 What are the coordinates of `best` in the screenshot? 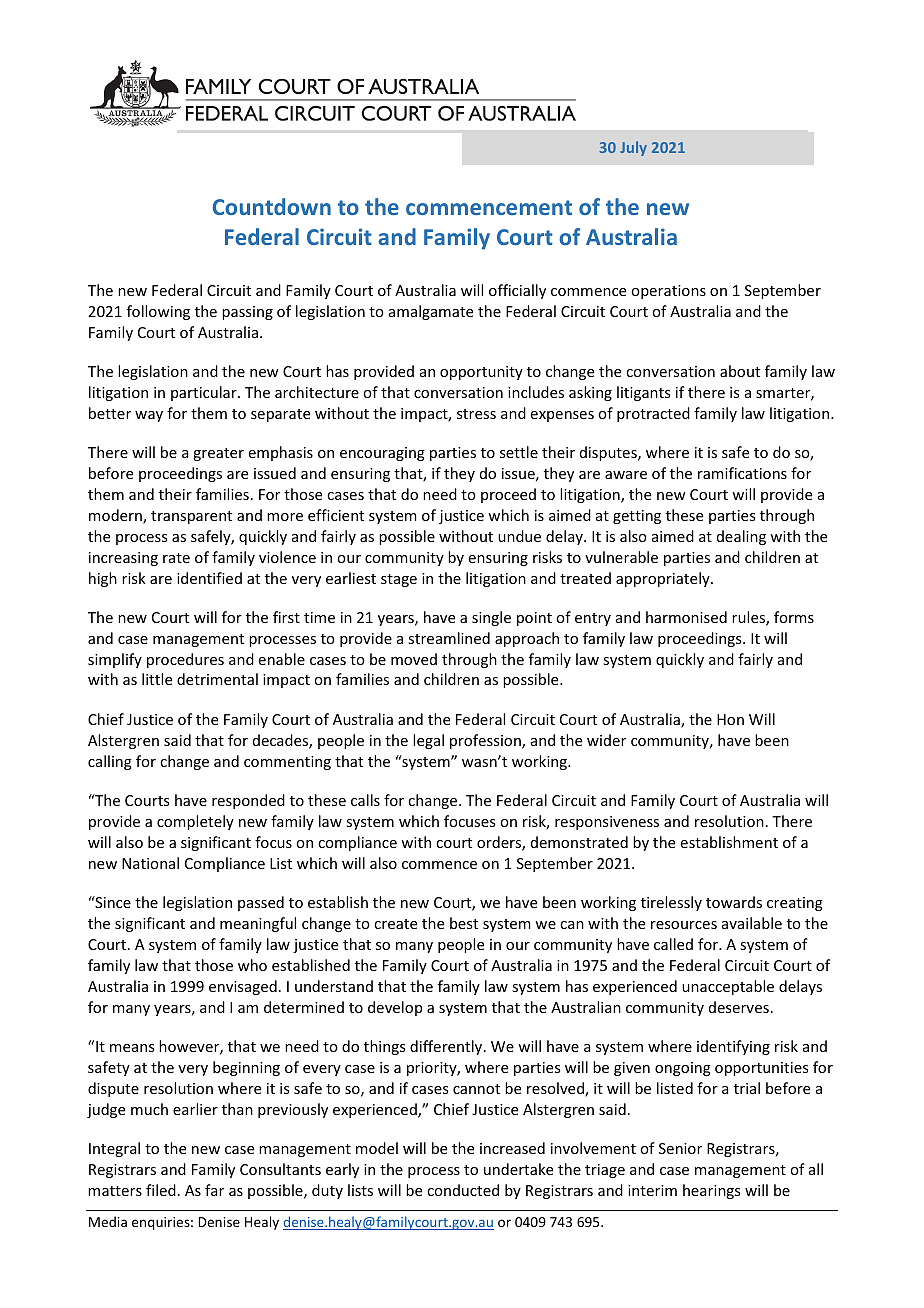 It's located at (464, 923).
